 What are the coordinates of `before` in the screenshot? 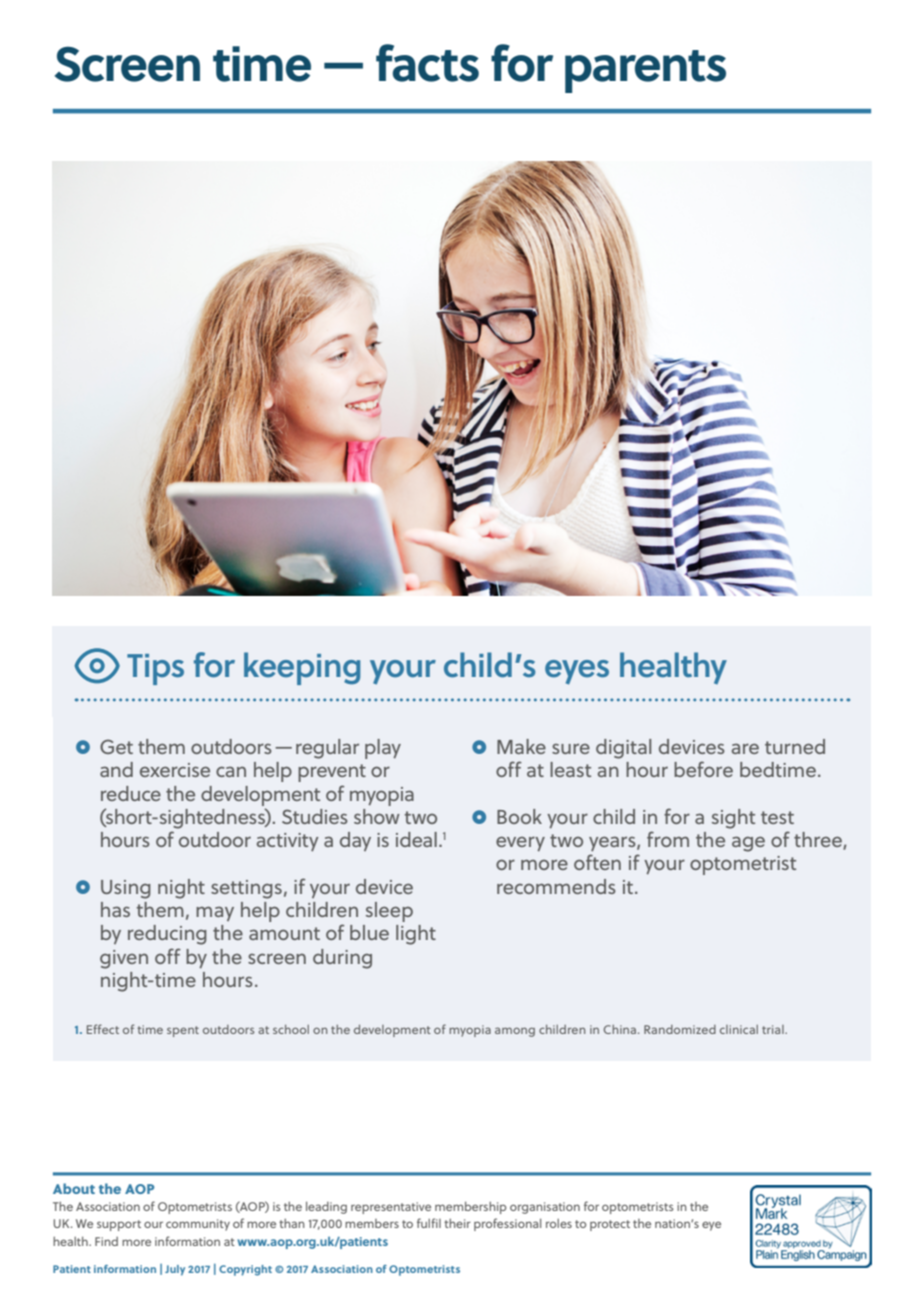 It's located at (703, 769).
